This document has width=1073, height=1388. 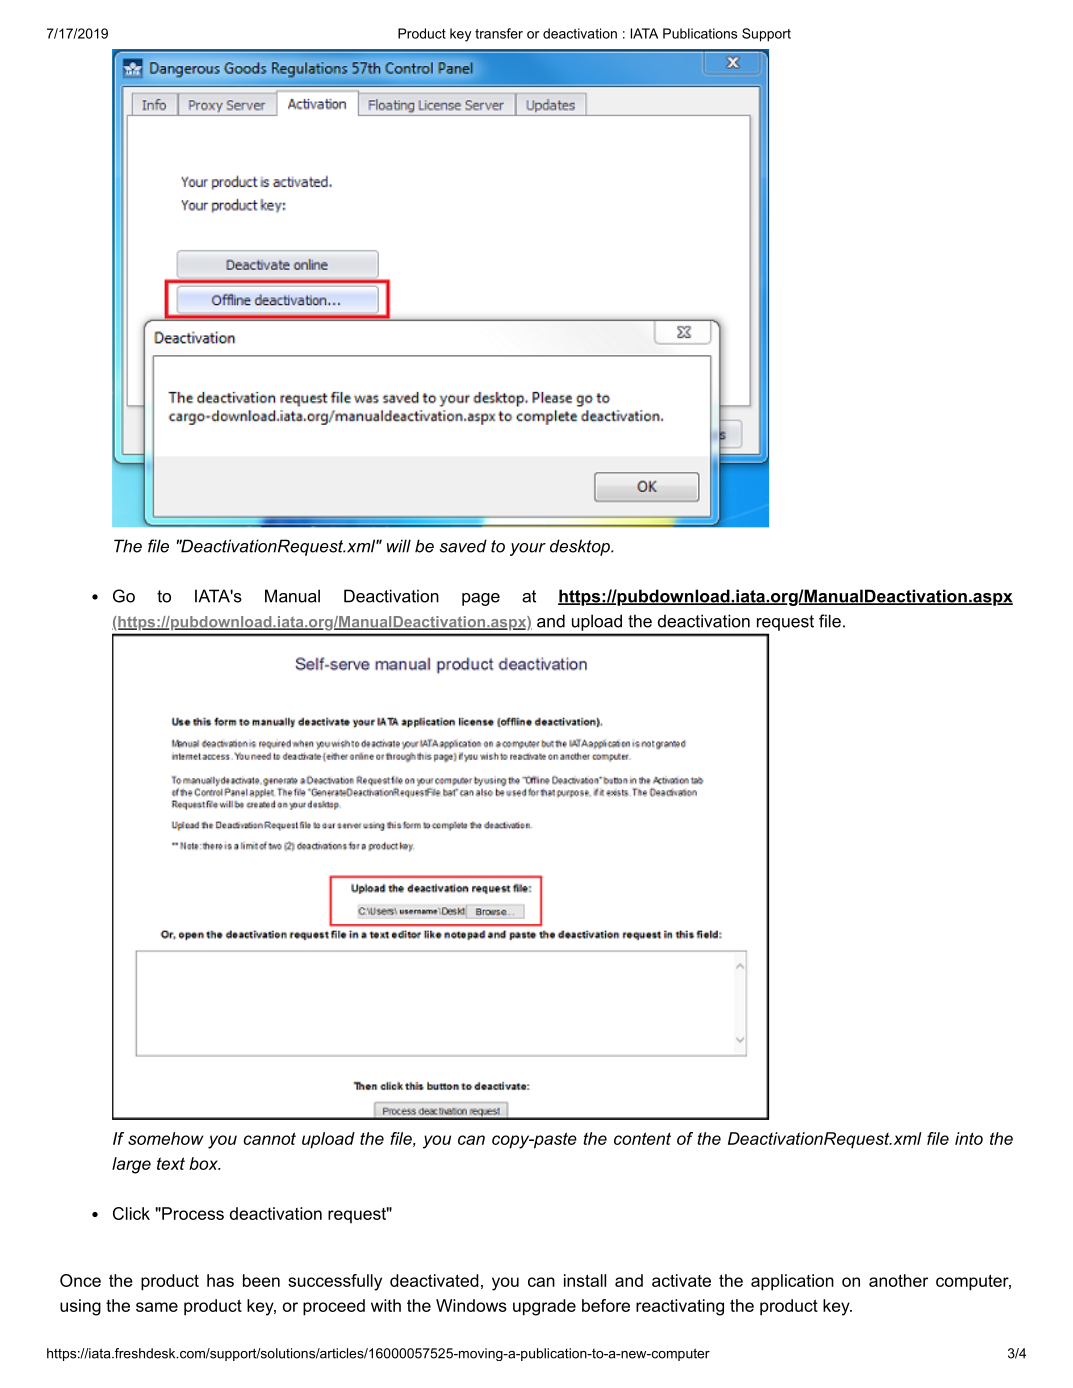 What do you see at coordinates (969, 1138) in the document?
I see `into` at bounding box center [969, 1138].
